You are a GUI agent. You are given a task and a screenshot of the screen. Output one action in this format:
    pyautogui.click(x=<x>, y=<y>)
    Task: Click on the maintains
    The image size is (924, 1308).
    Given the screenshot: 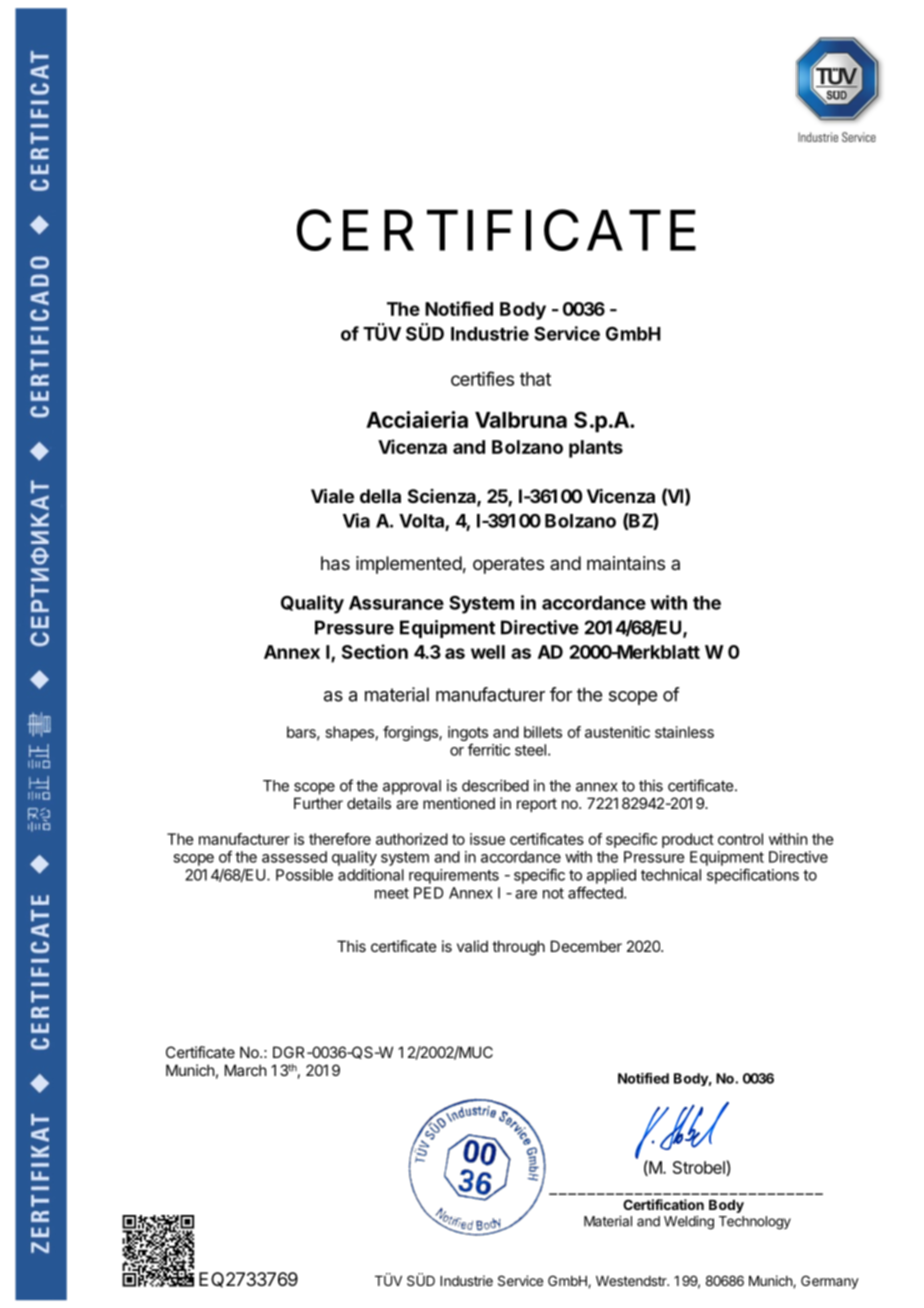 What is the action you would take?
    pyautogui.click(x=626, y=563)
